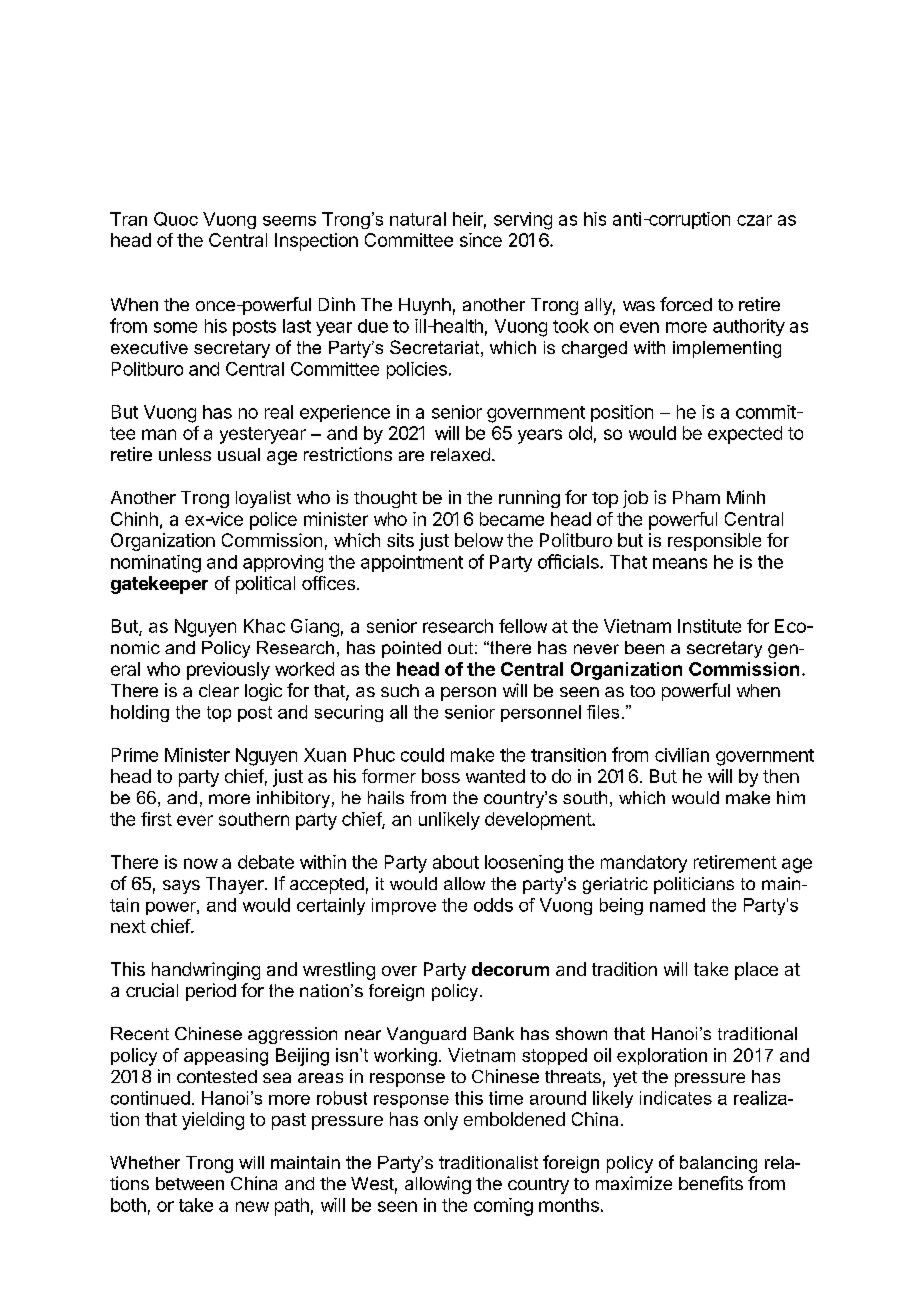 Image resolution: width=924 pixels, height=1308 pixels. What do you see at coordinates (510, 969) in the screenshot?
I see `decorum` at bounding box center [510, 969].
